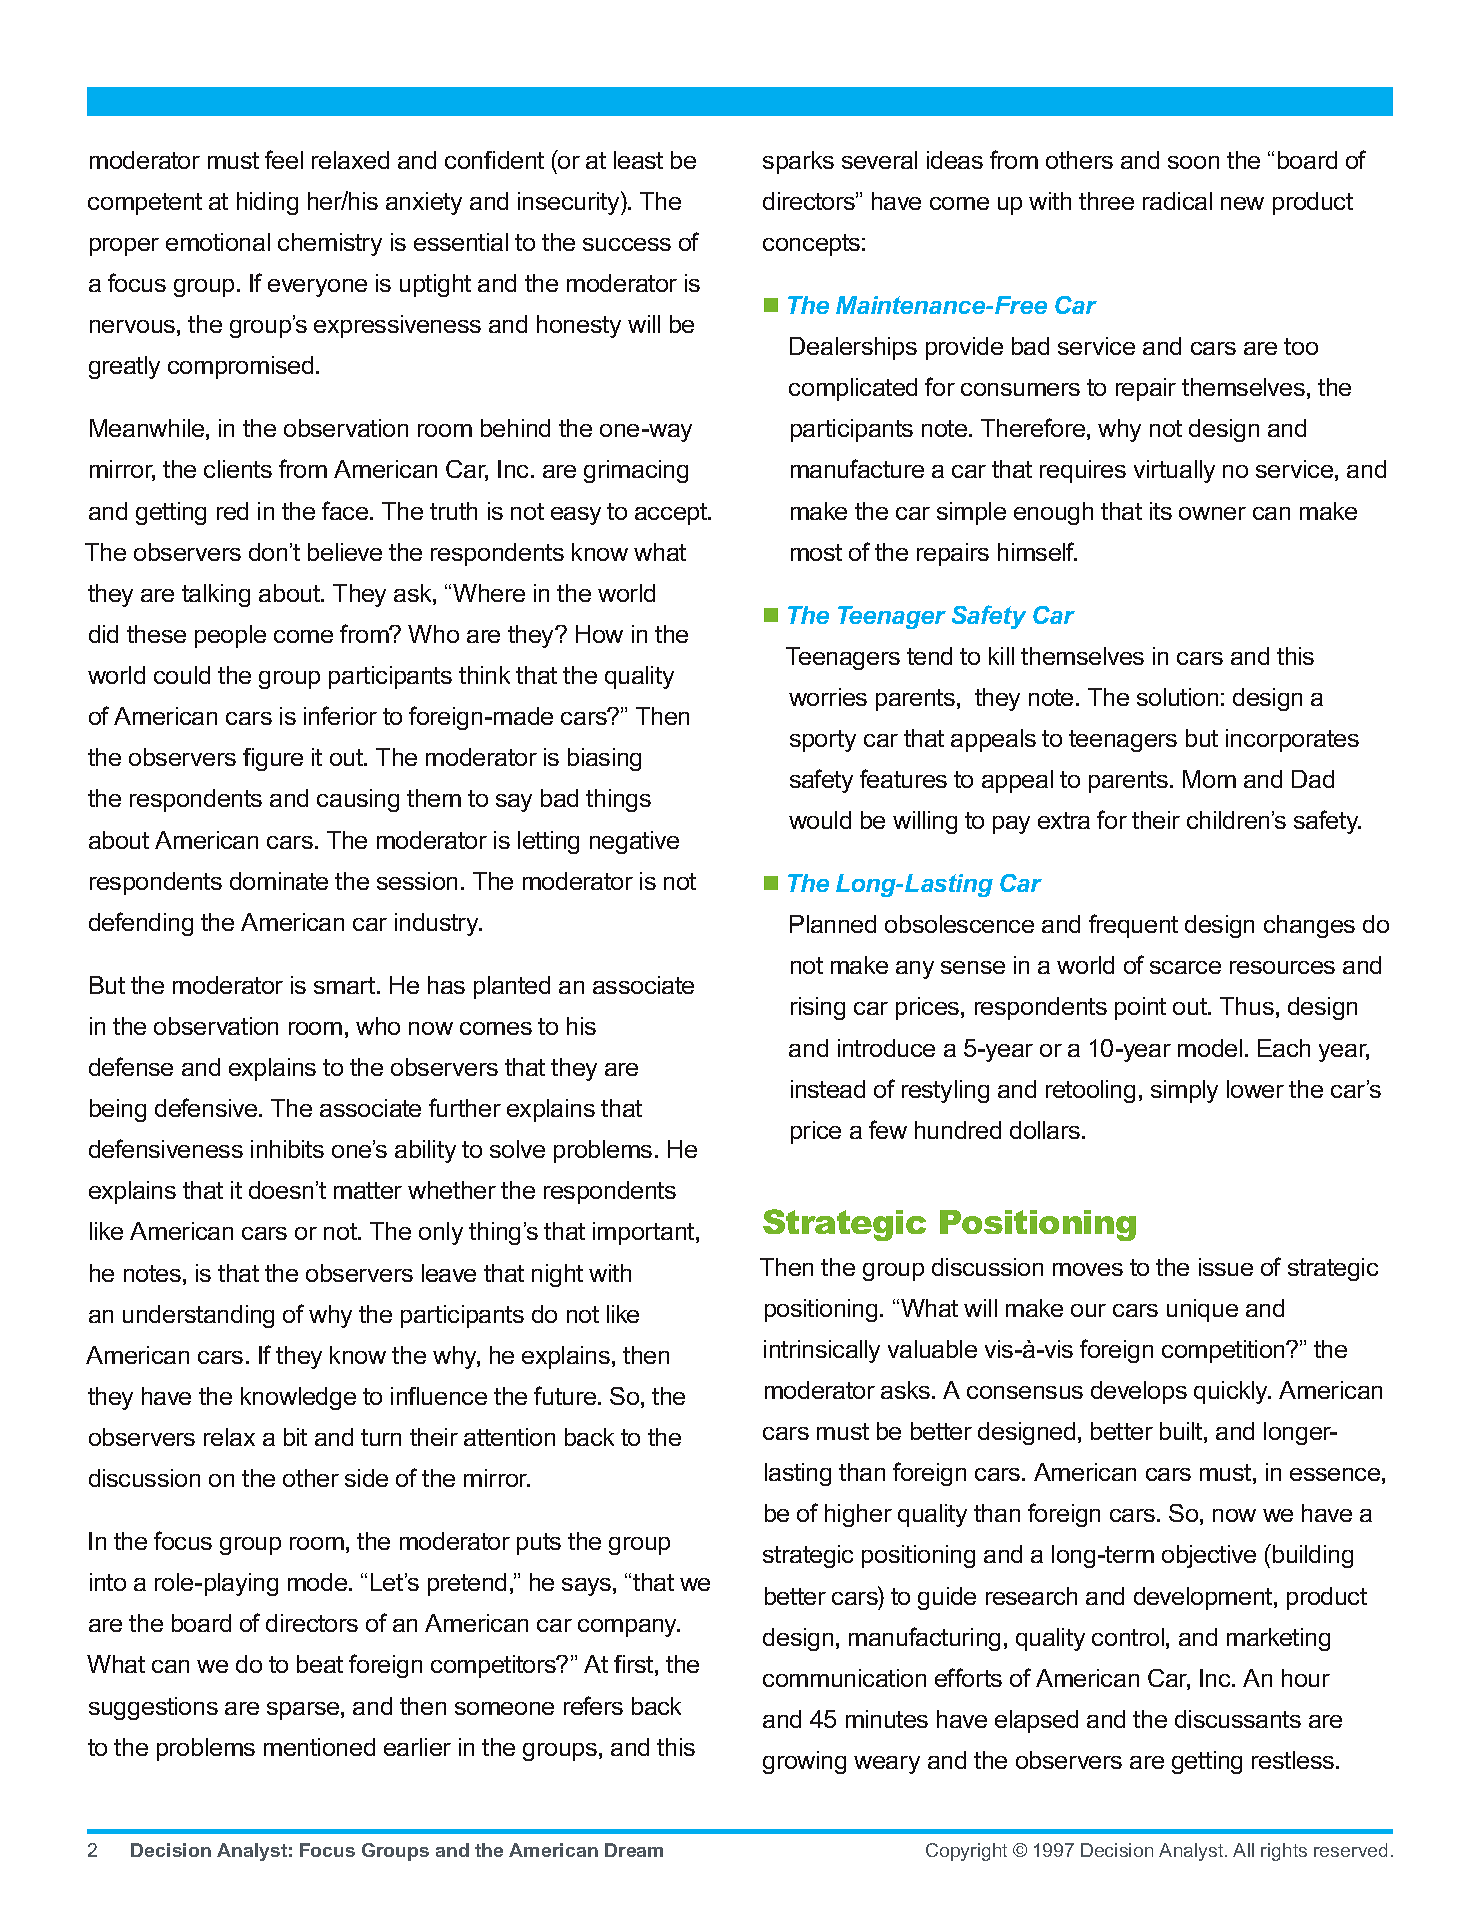  I want to click on smart, so click(346, 985).
